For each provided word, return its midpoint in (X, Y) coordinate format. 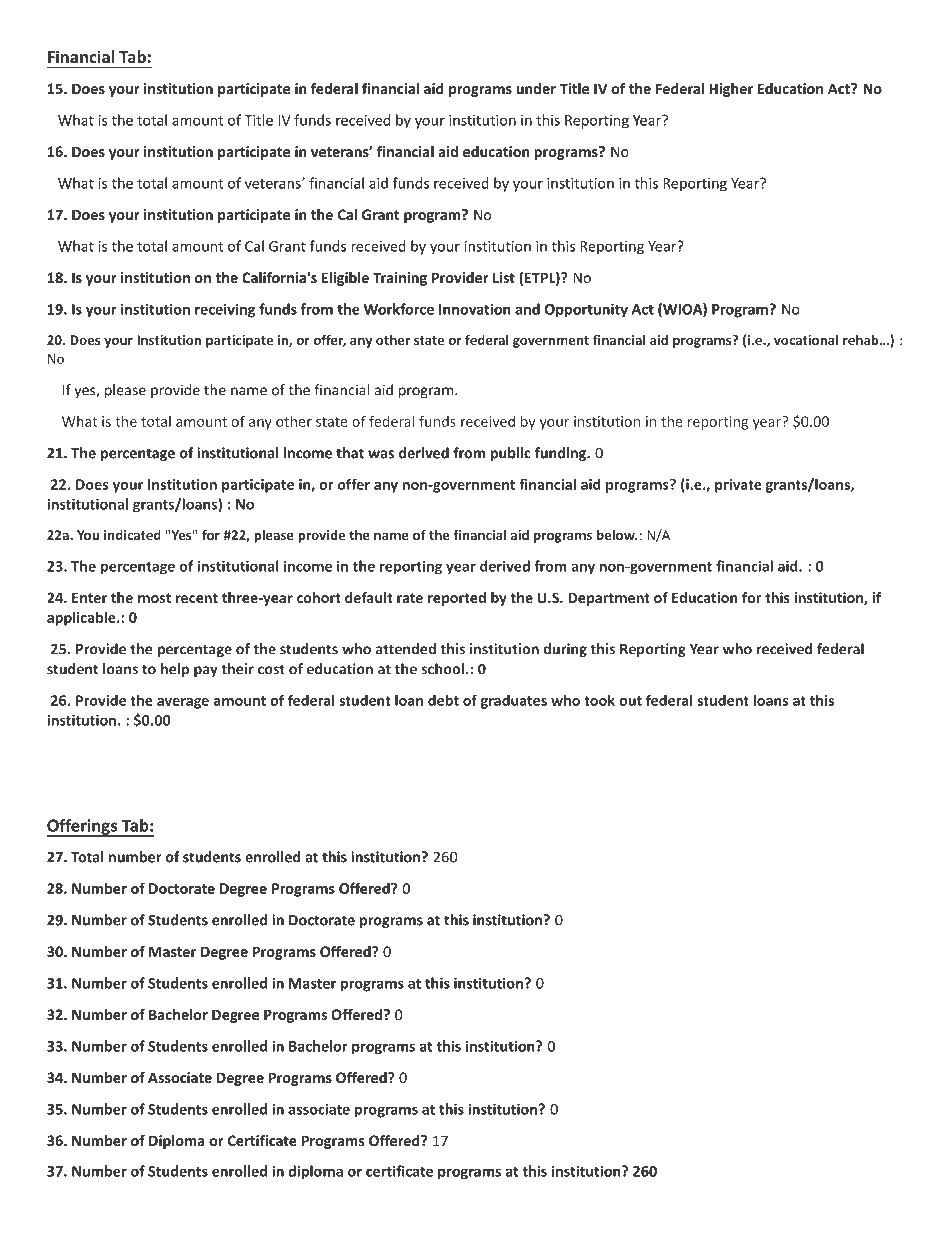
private (738, 486)
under (536, 88)
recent (197, 598)
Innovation (475, 309)
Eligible (345, 279)
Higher (731, 90)
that (350, 453)
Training (400, 279)
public (510, 454)
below (617, 534)
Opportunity (586, 310)
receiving (225, 310)
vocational (806, 339)
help (175, 670)
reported (457, 599)
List (504, 277)
